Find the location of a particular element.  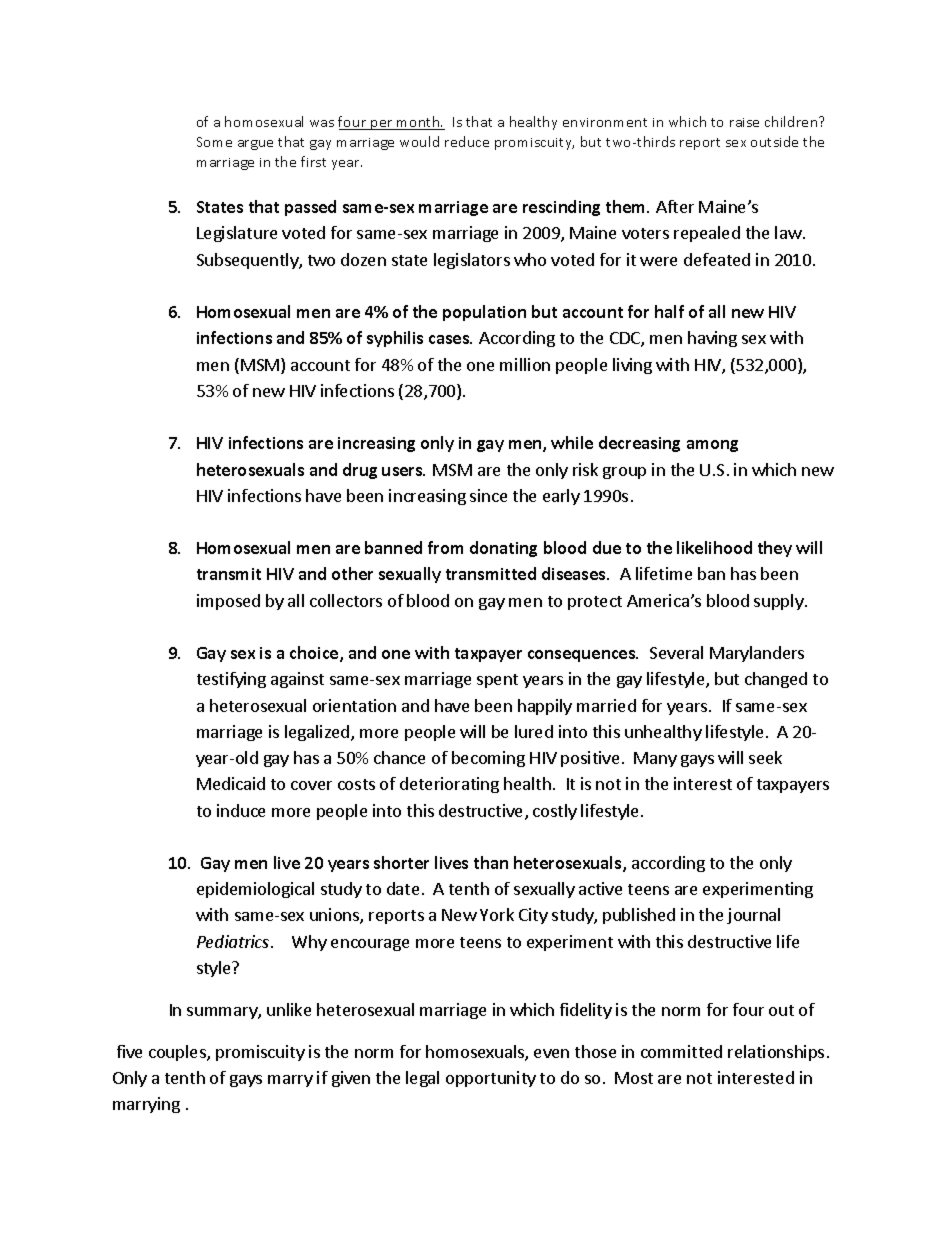

becoming is located at coordinates (488, 759).
